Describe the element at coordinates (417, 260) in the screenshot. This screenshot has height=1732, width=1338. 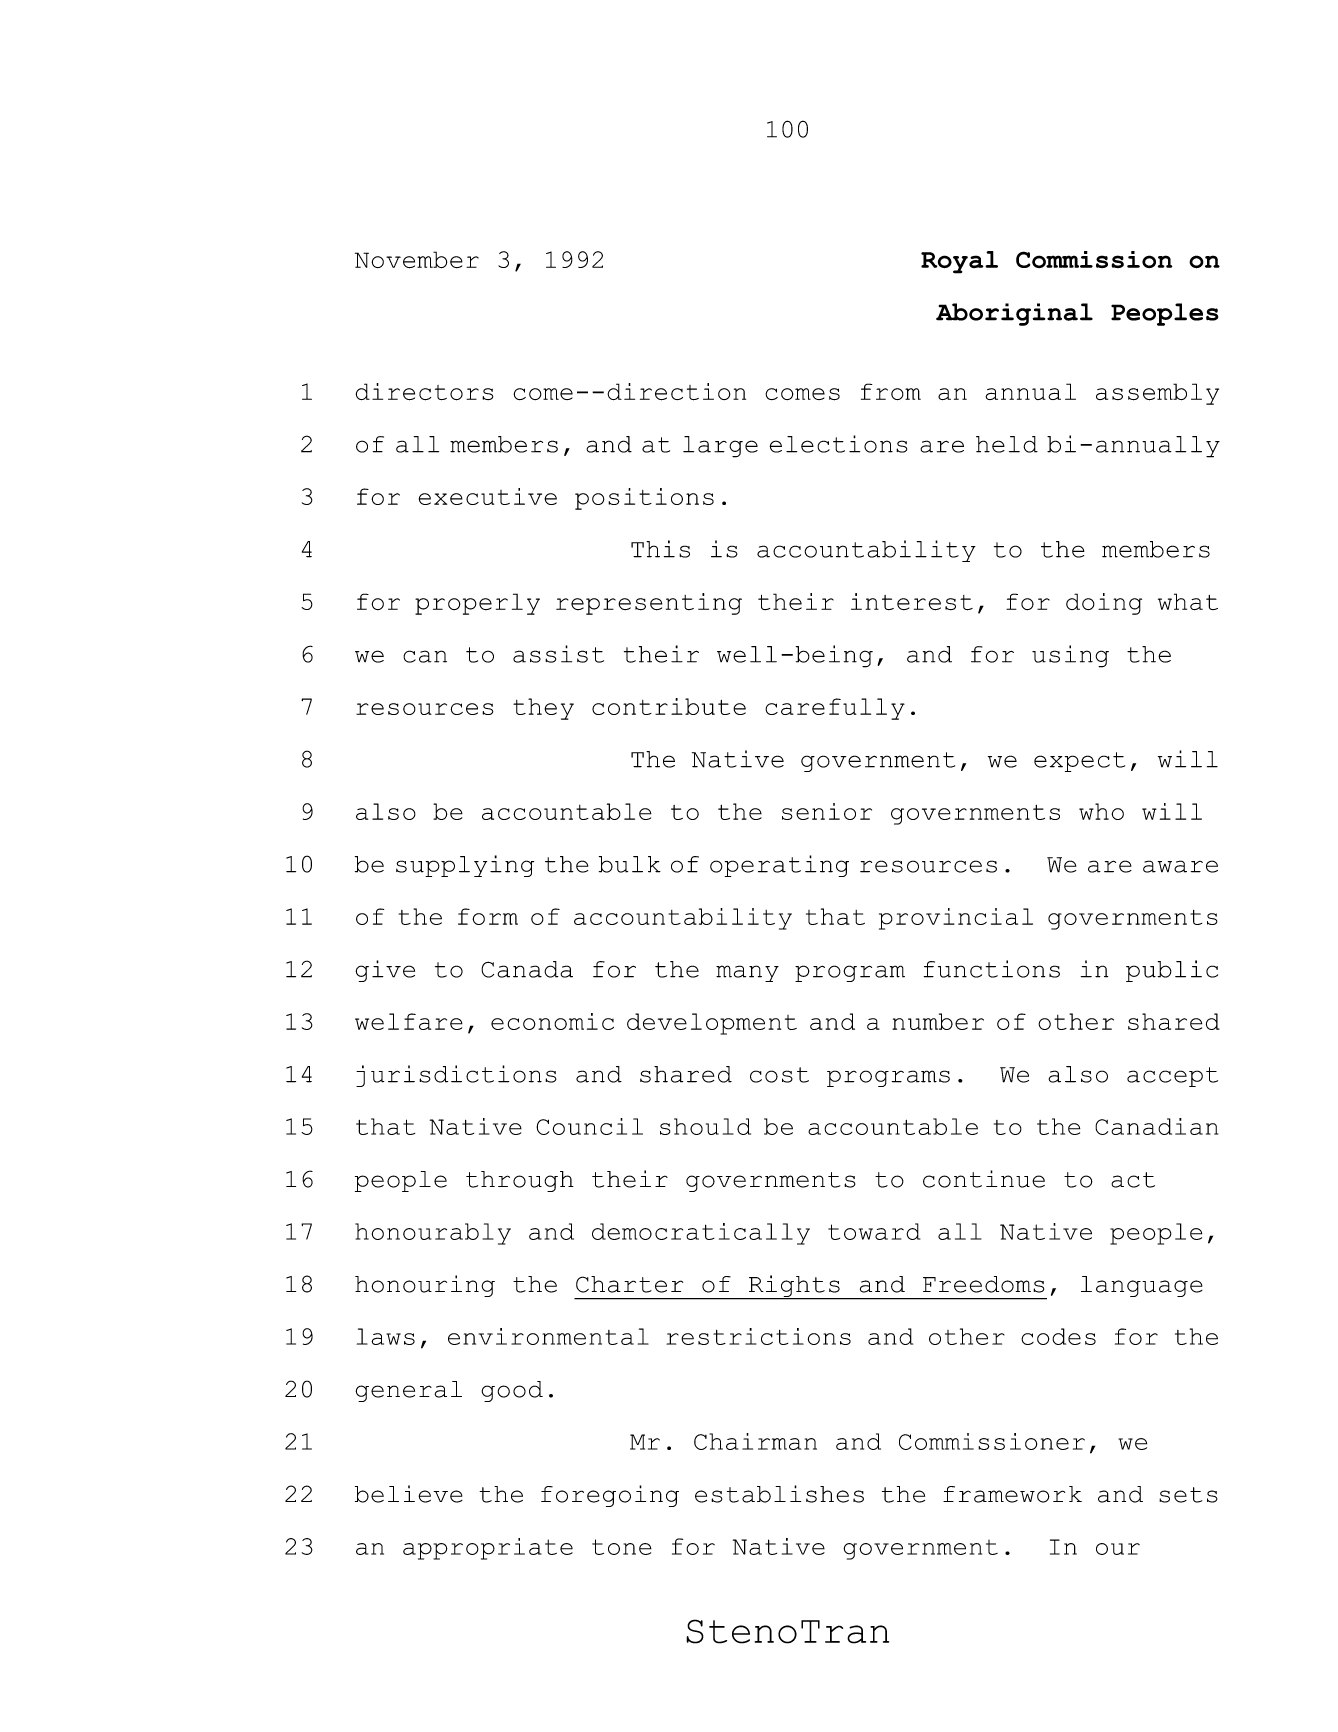
I see `November` at that location.
